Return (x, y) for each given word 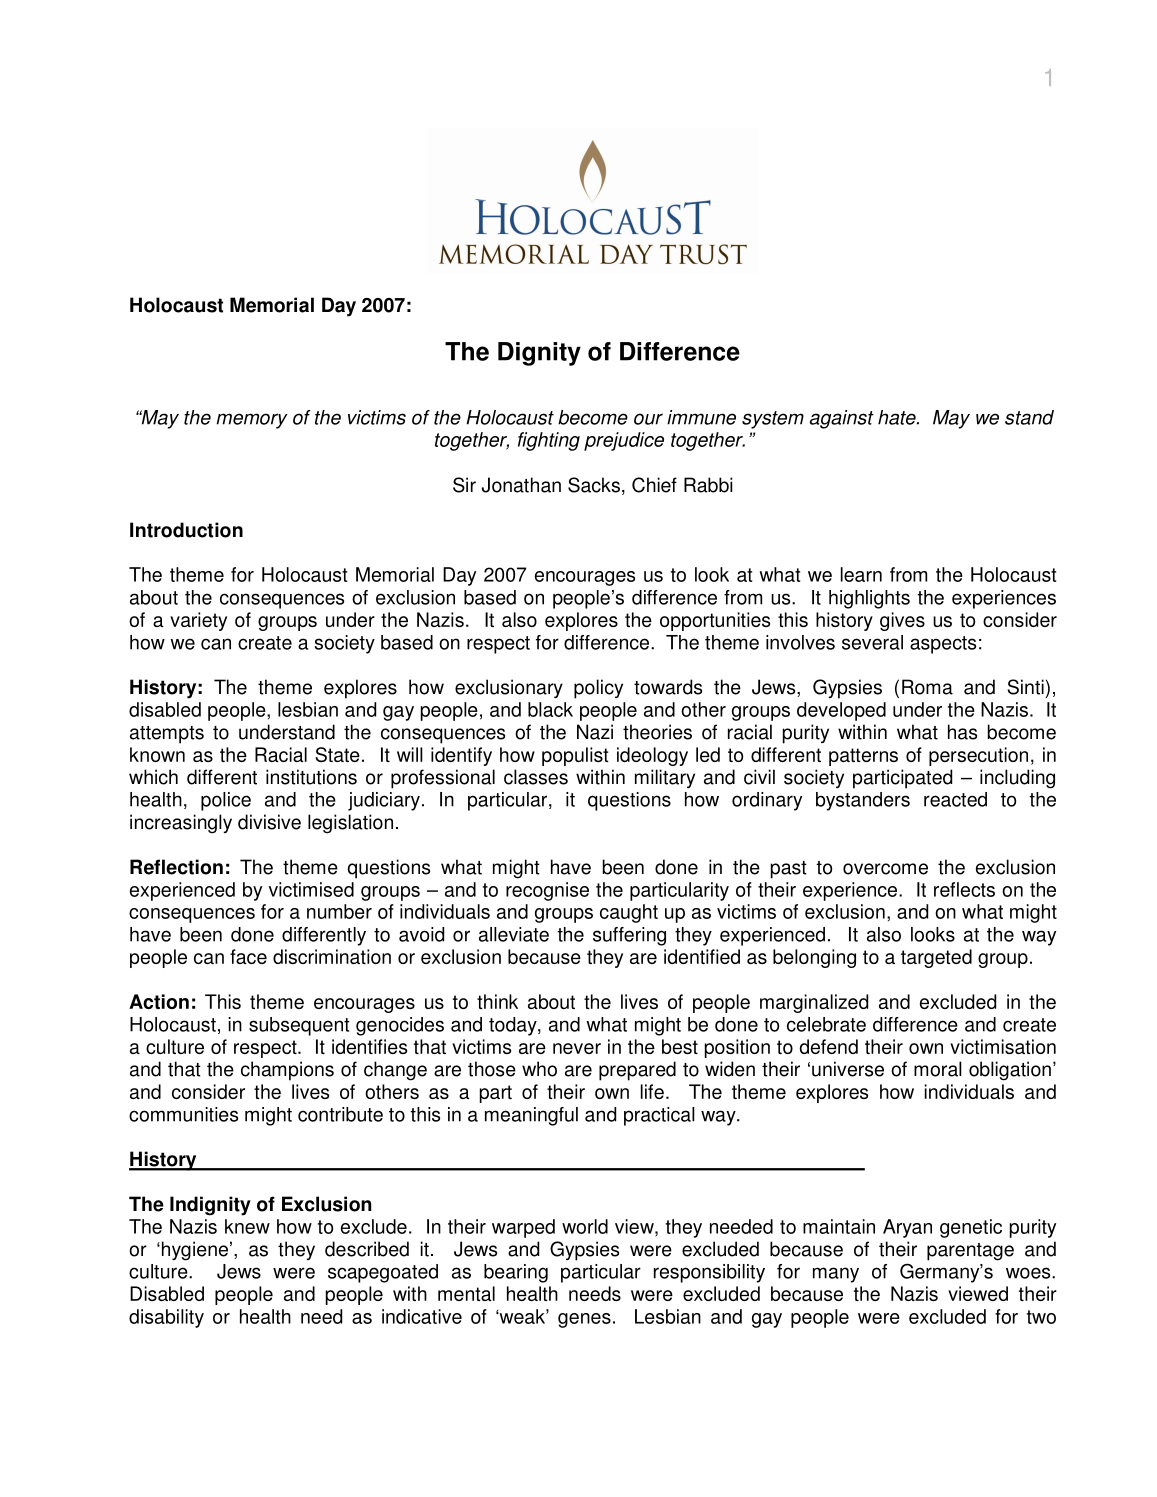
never (577, 1048)
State (337, 754)
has (962, 732)
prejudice (624, 441)
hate (898, 417)
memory (252, 421)
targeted (936, 958)
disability (166, 1318)
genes (584, 1320)
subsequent (299, 1026)
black (550, 709)
